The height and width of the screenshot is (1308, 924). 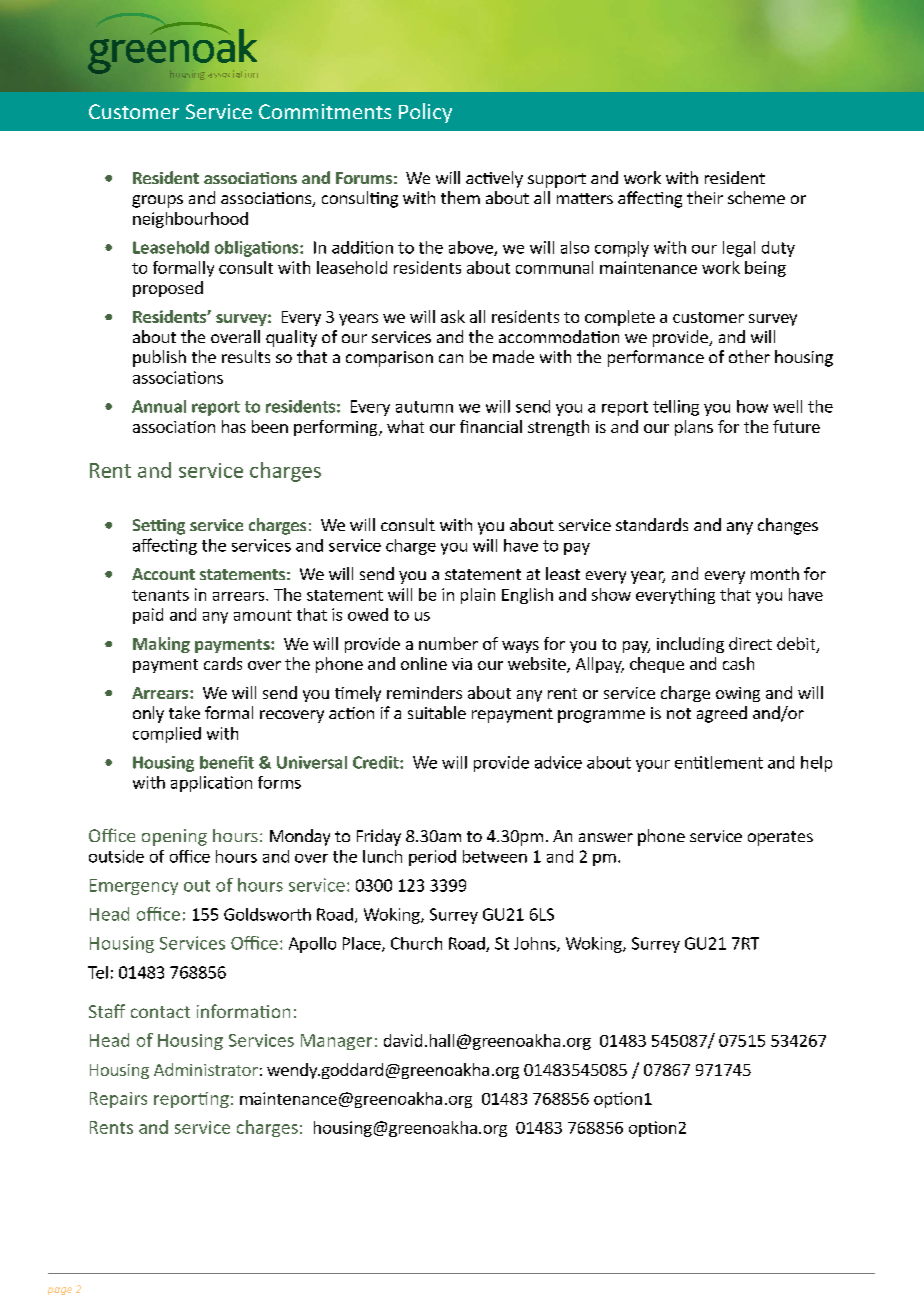 I want to click on groups, so click(x=157, y=201).
